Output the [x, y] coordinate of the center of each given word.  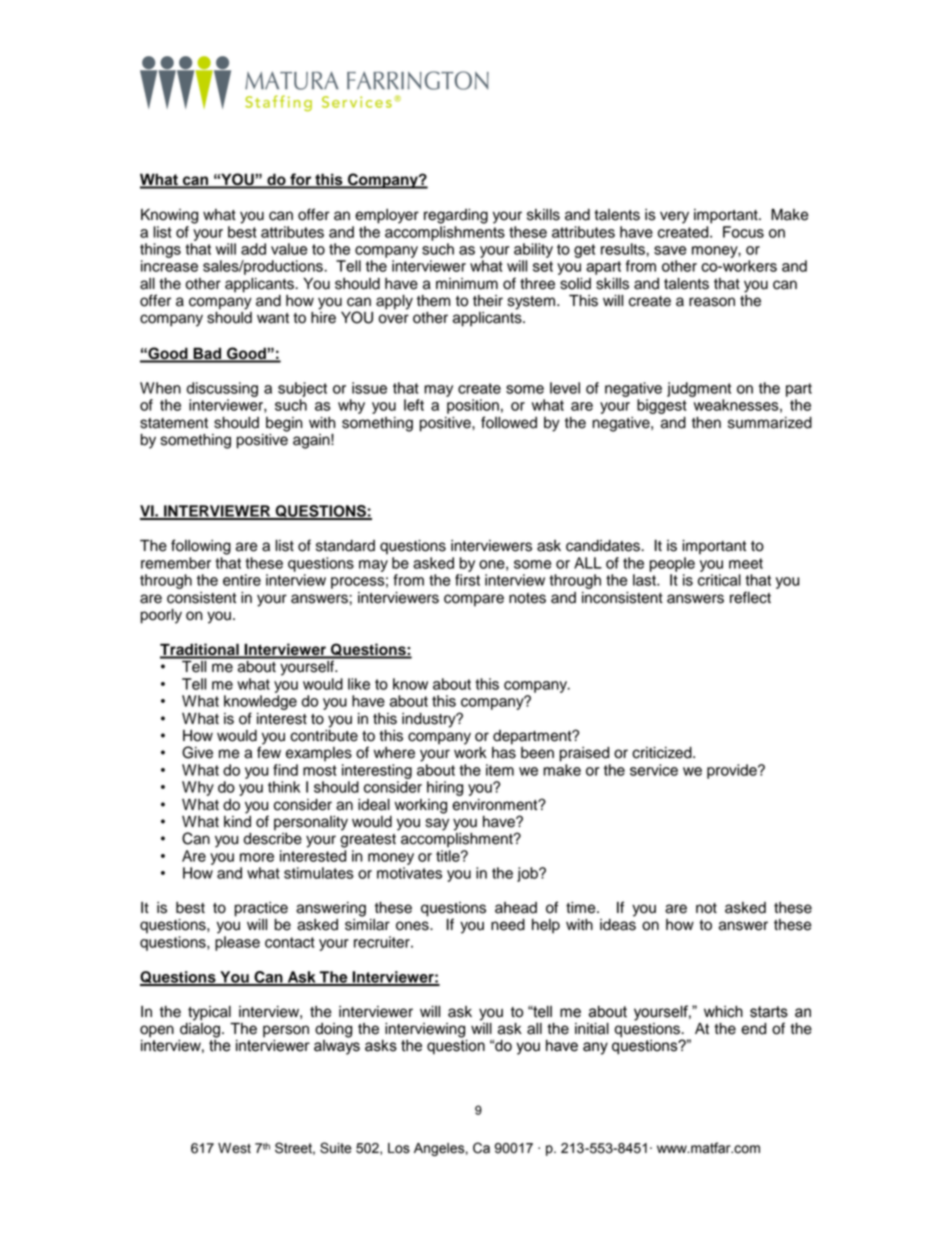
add [253, 249]
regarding [456, 216]
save [670, 250]
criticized [663, 753]
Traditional [200, 650]
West [234, 1148]
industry [430, 720]
